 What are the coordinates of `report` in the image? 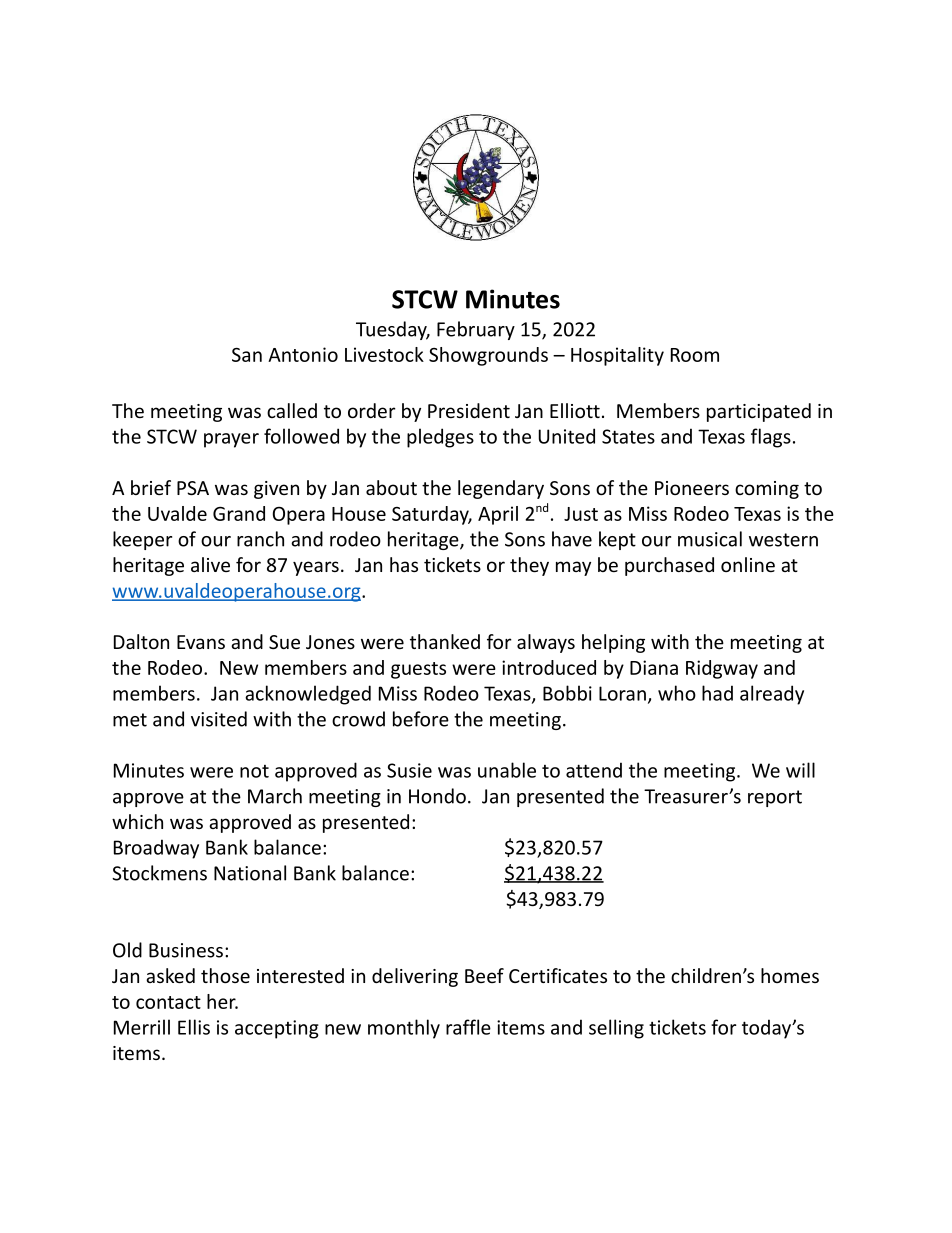 It's located at (775, 798).
